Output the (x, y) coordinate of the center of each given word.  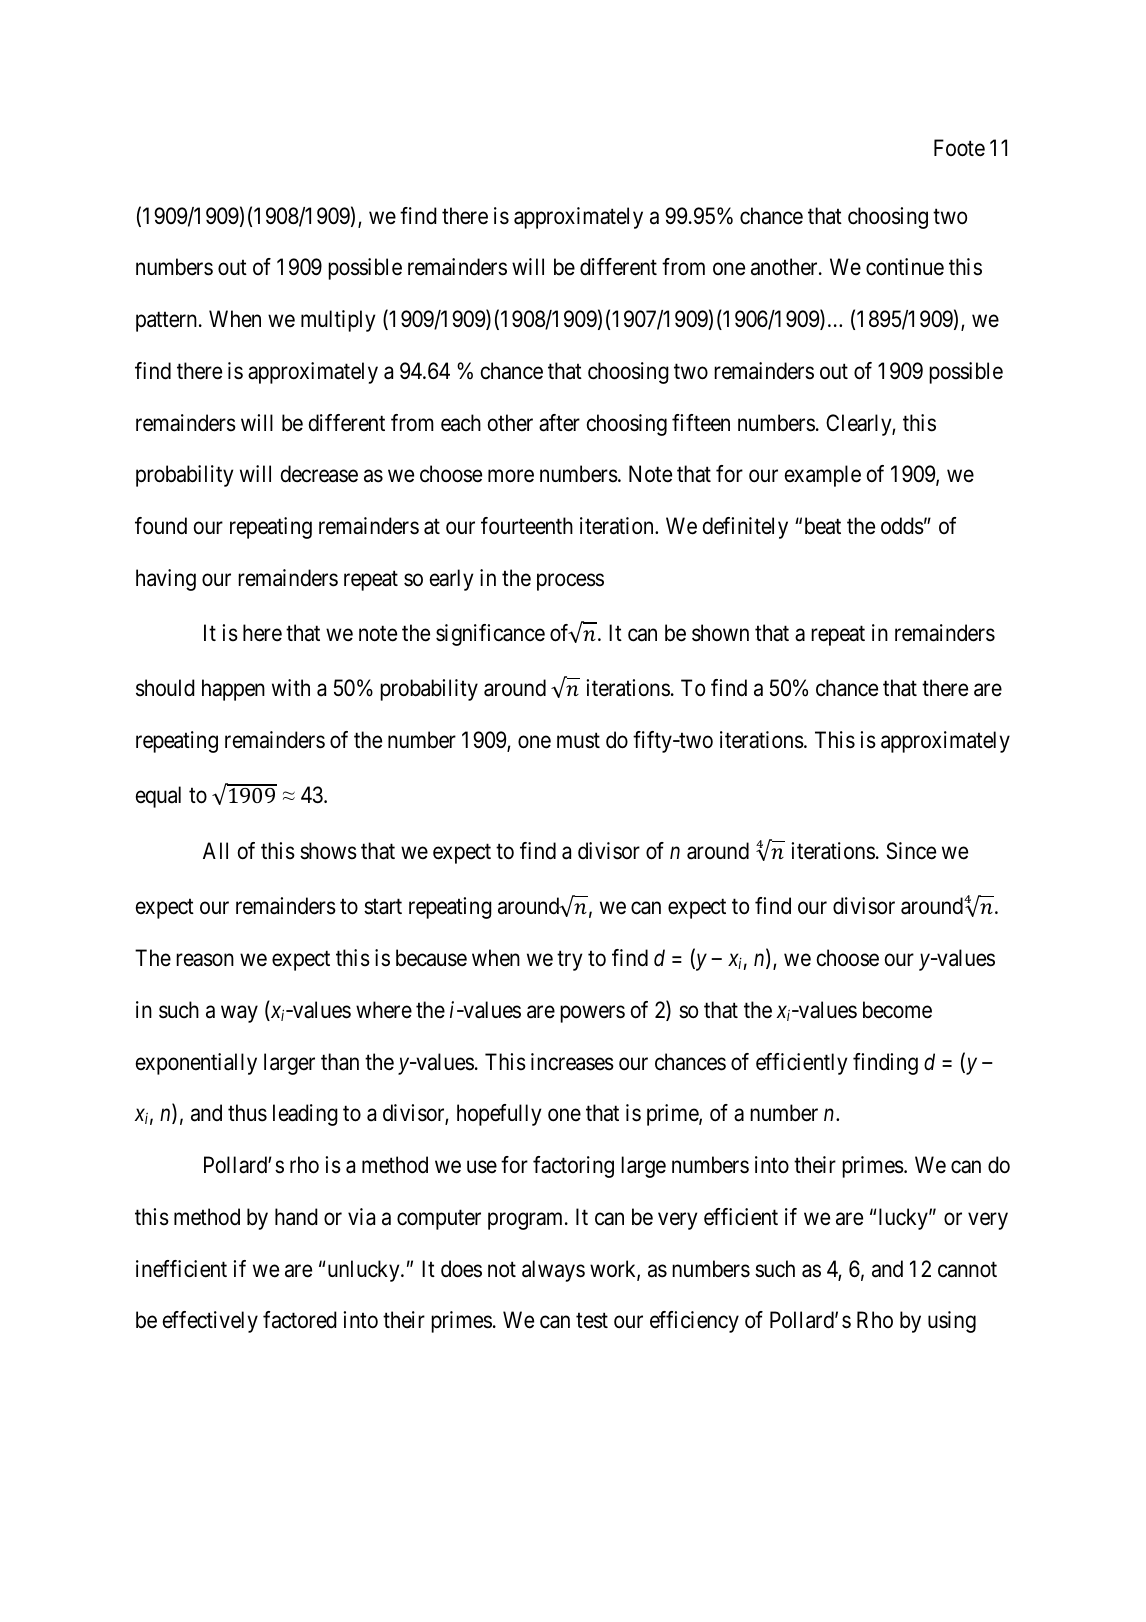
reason (205, 960)
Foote (959, 148)
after (559, 423)
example (823, 476)
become (897, 1010)
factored (300, 1320)
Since (911, 851)
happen (233, 690)
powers (592, 1014)
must (578, 741)
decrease (319, 474)
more (511, 476)
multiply (338, 321)
